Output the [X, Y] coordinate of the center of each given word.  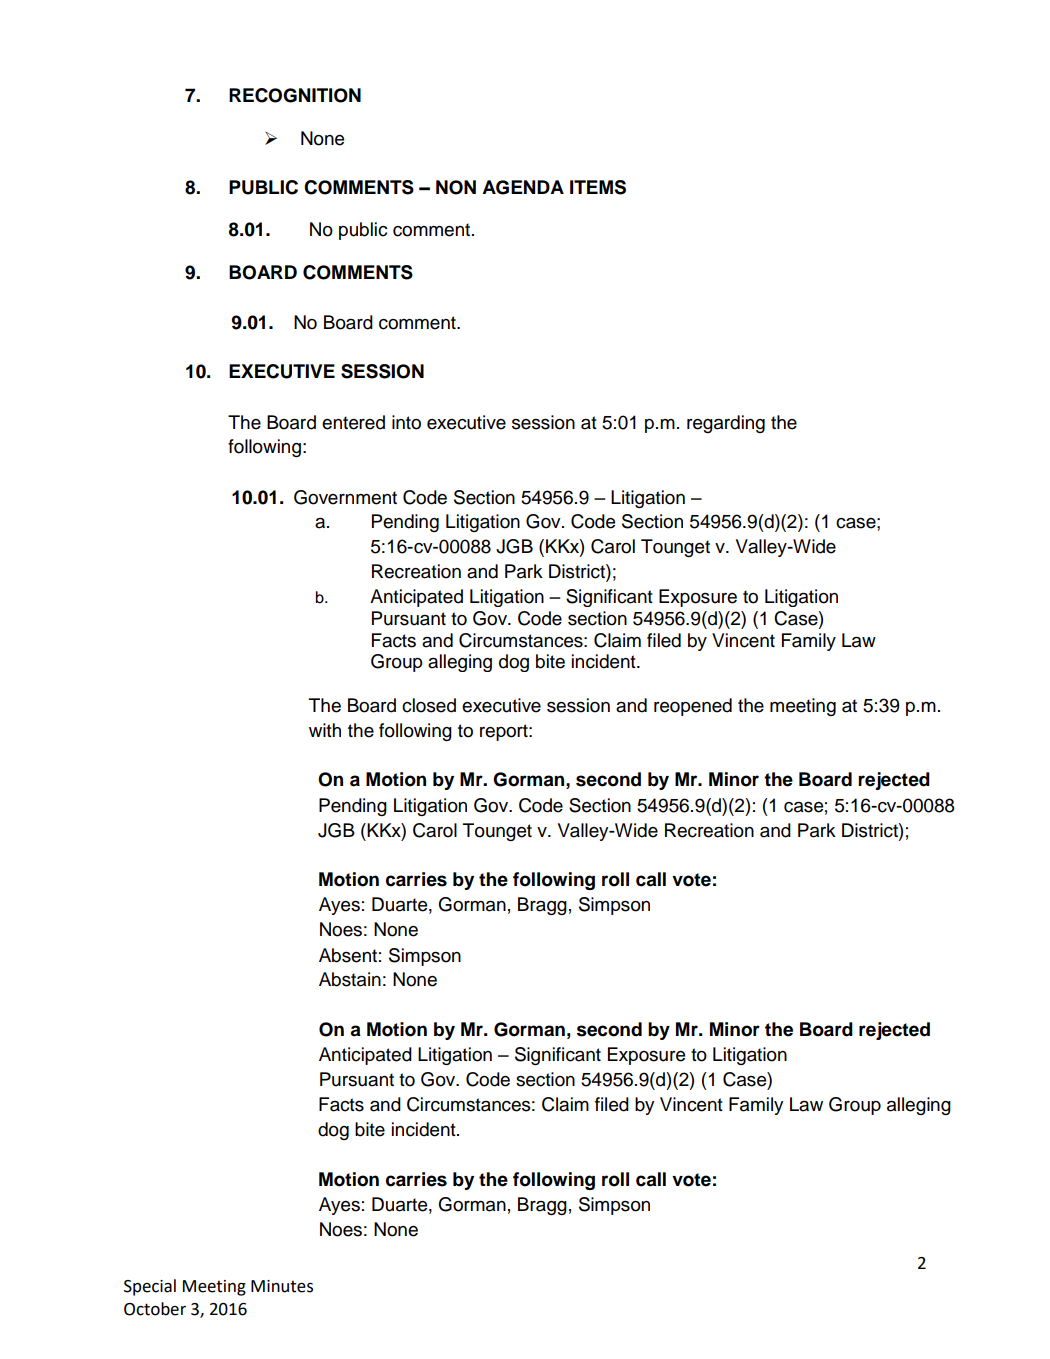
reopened [693, 707]
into [406, 422]
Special [150, 1287]
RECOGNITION [295, 95]
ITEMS [598, 187]
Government [345, 497]
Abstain [350, 979]
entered [353, 422]
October [155, 1309]
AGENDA [523, 187]
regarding [726, 424]
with [325, 730]
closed [429, 705]
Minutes [282, 1286]
